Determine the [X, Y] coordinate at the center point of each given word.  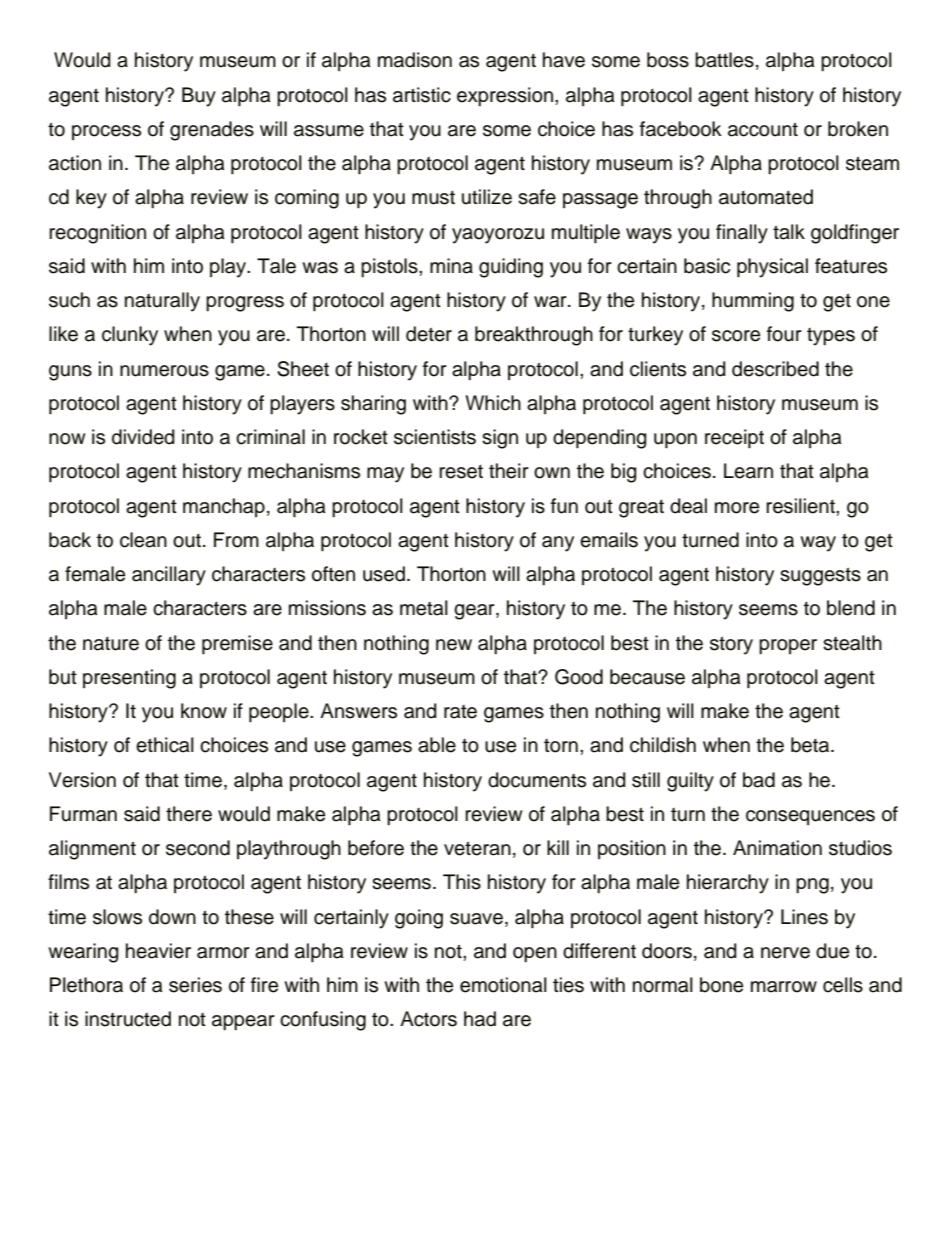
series [195, 985]
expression [505, 97]
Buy [199, 97]
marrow [784, 987]
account [763, 129]
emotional [503, 985]
